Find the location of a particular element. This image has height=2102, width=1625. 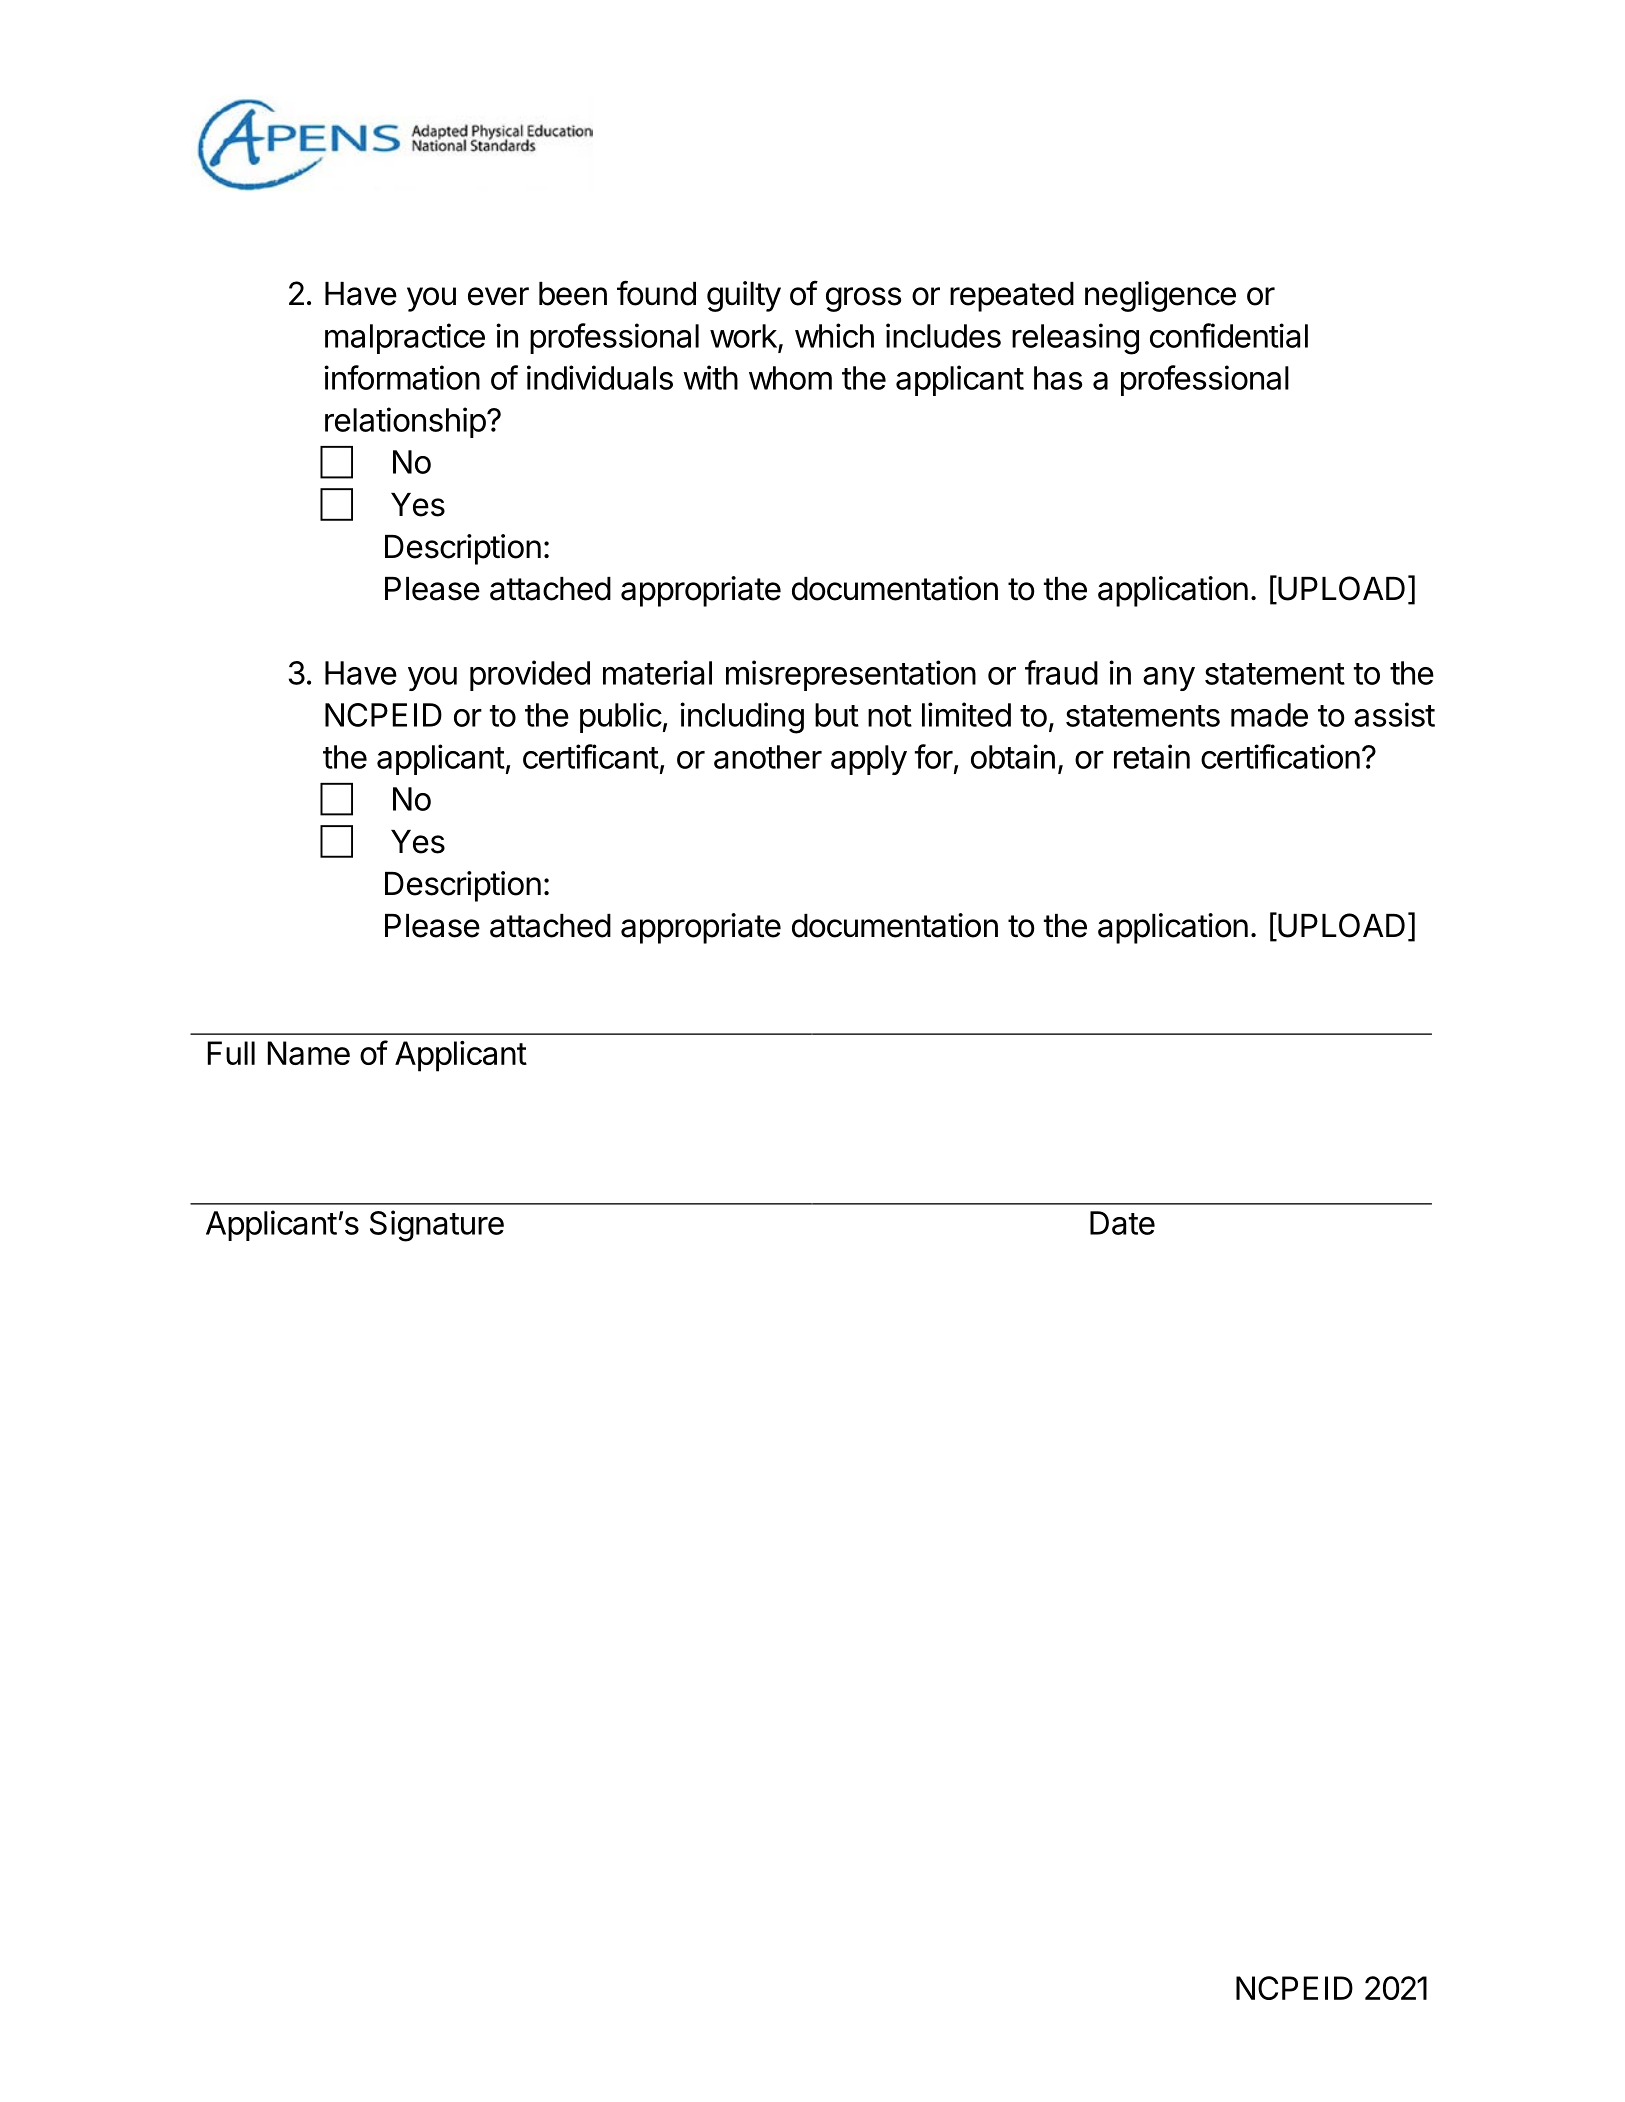

Signature is located at coordinates (437, 1226).
